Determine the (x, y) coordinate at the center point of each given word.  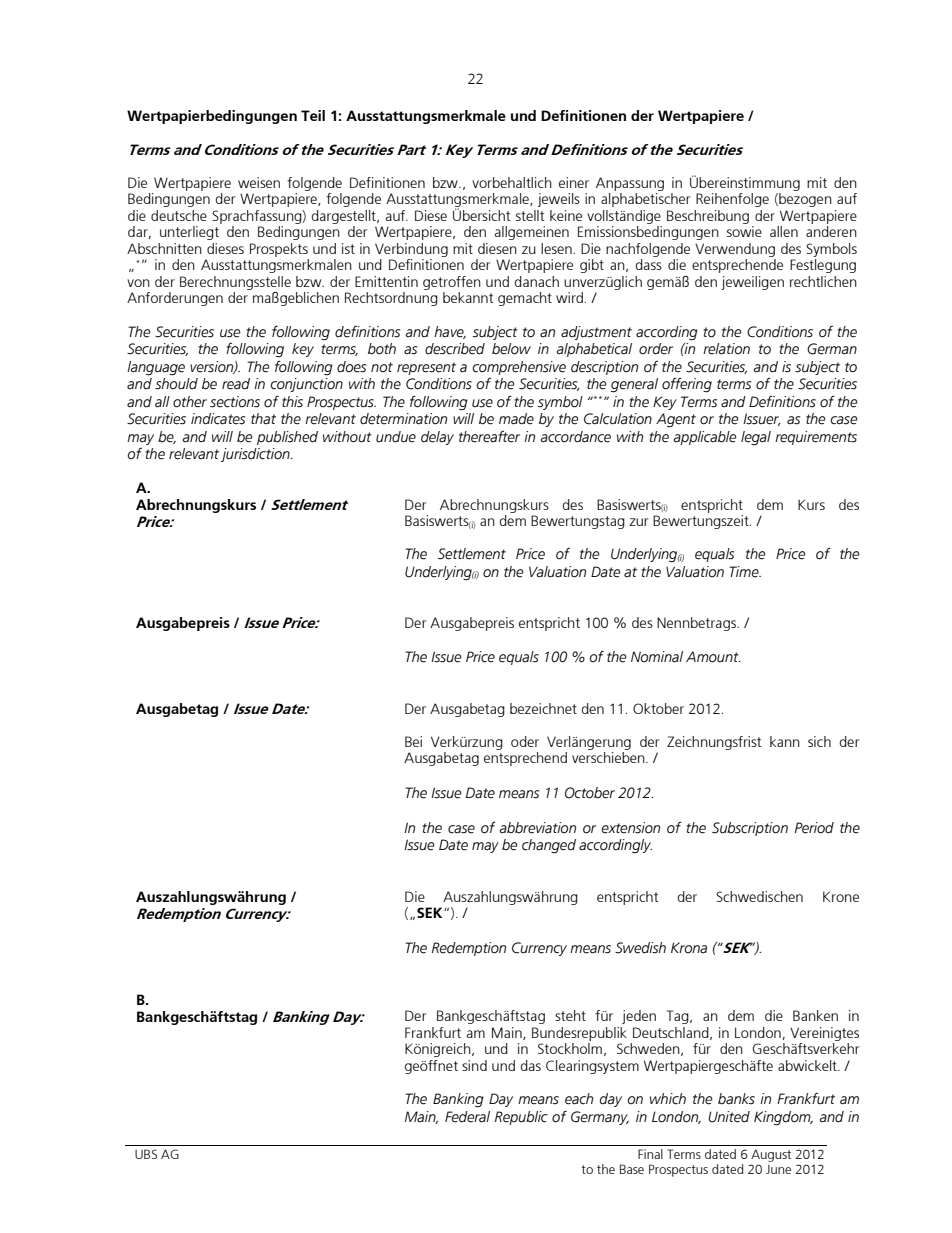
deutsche (179, 215)
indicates (218, 419)
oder (525, 741)
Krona (689, 948)
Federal (467, 1117)
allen (784, 231)
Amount (713, 657)
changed (549, 846)
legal (756, 438)
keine (566, 215)
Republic (521, 1118)
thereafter (489, 437)
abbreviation (538, 828)
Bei (413, 741)
